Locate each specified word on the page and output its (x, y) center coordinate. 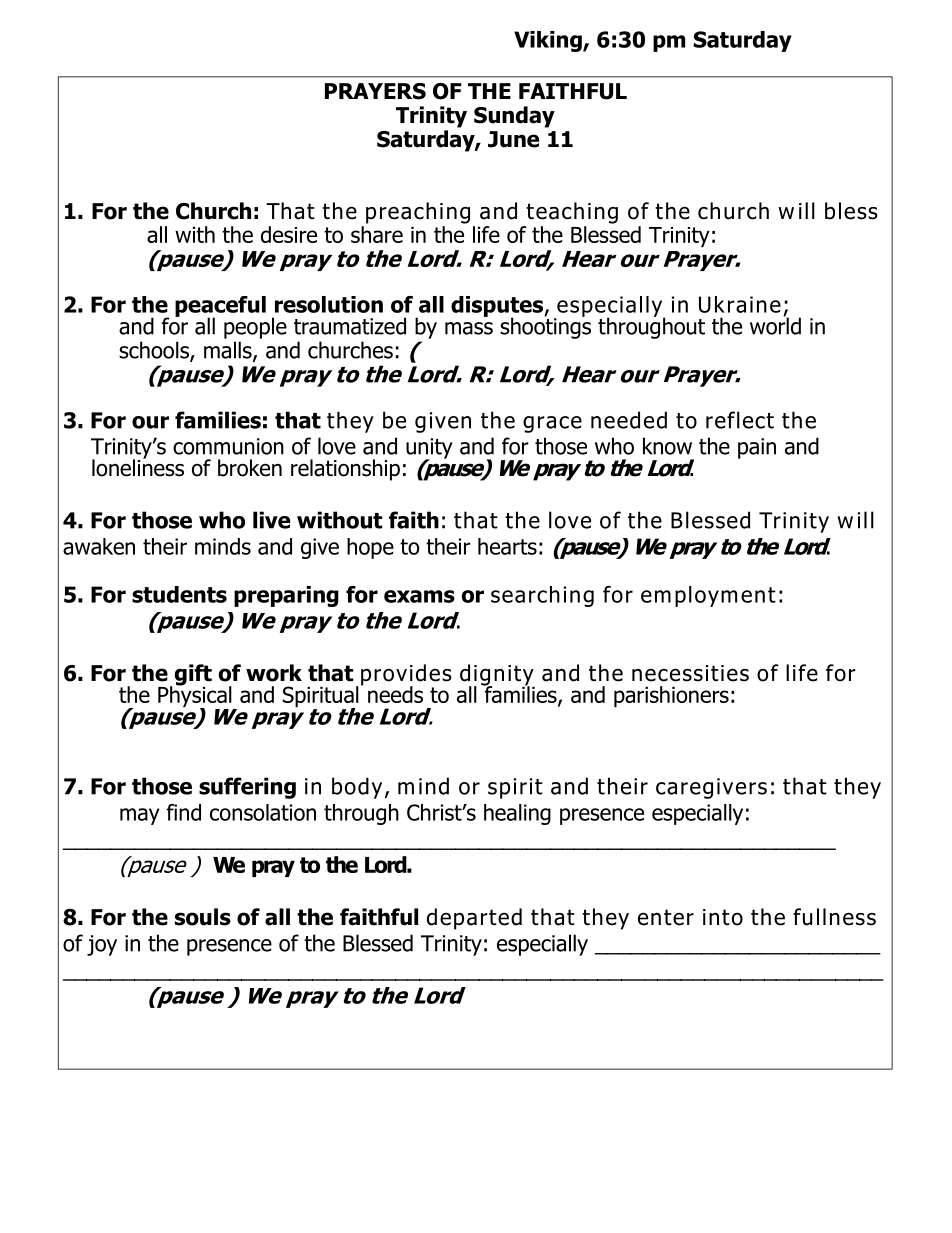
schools (155, 351)
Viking (549, 41)
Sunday (514, 117)
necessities (690, 673)
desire (289, 234)
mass (469, 328)
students (179, 594)
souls (203, 917)
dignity (497, 676)
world (775, 325)
